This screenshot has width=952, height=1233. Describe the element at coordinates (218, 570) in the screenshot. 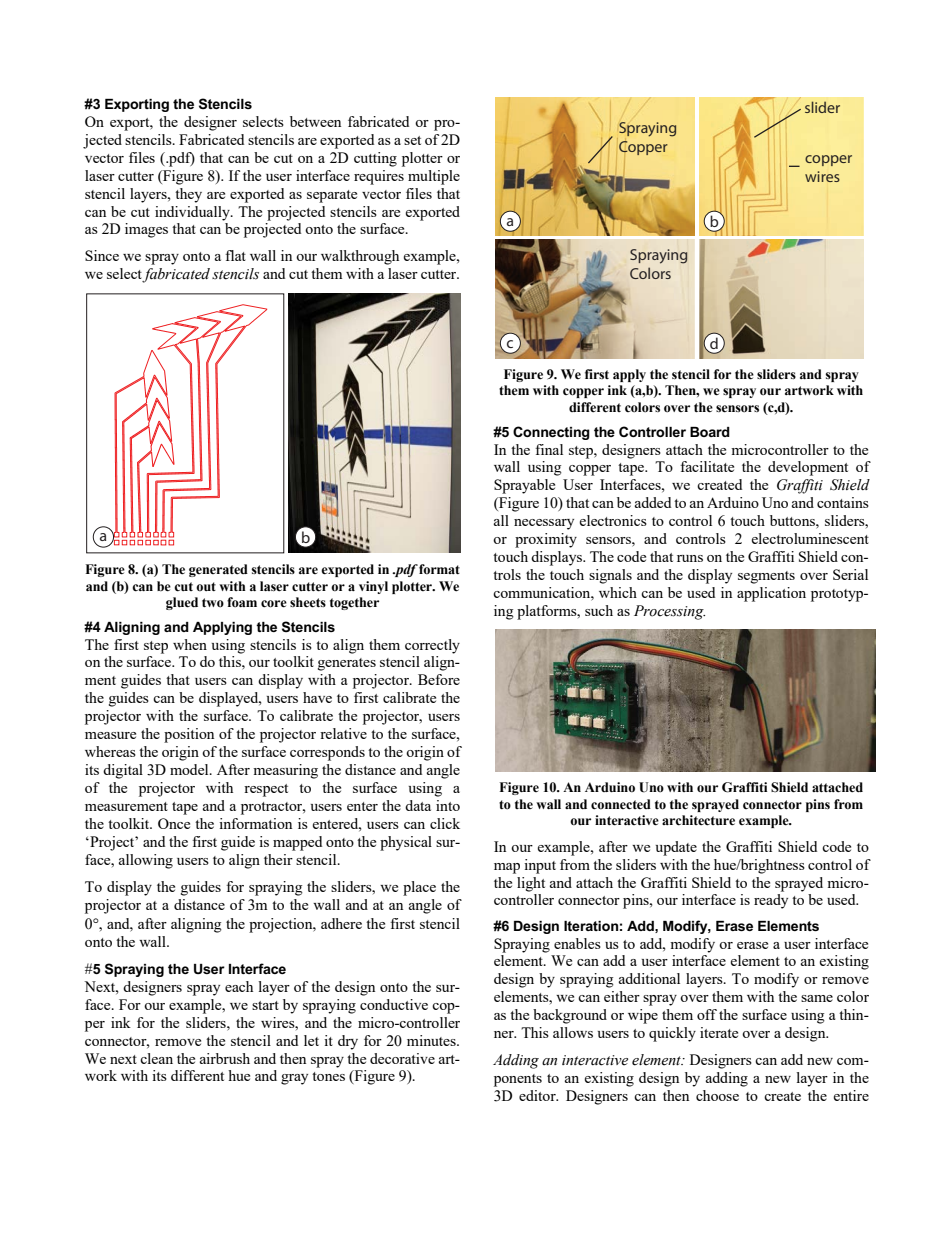

I see `generated` at that location.
